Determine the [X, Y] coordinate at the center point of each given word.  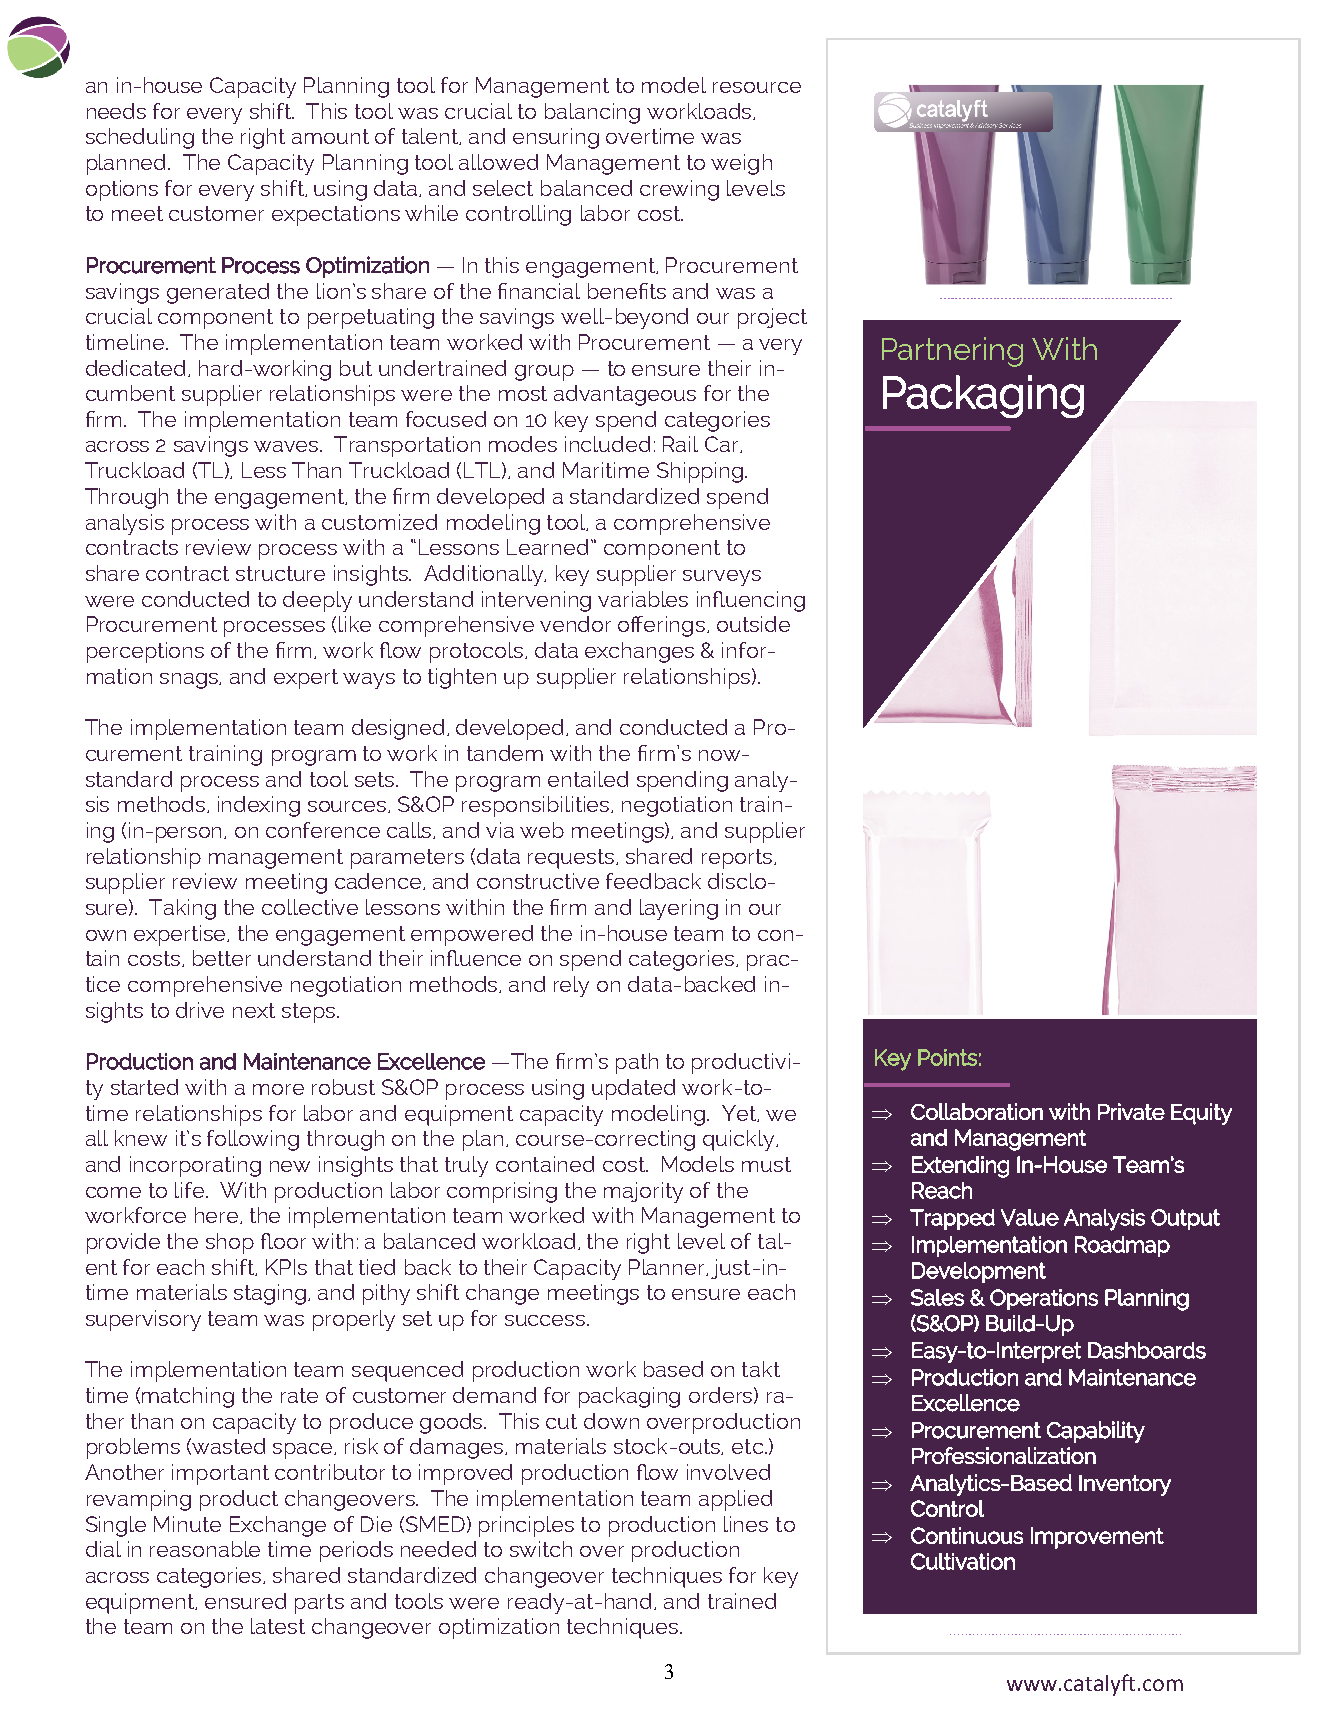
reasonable [205, 1549]
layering [679, 909]
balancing [592, 113]
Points [947, 1057]
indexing [259, 806]
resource [757, 87]
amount [330, 136]
